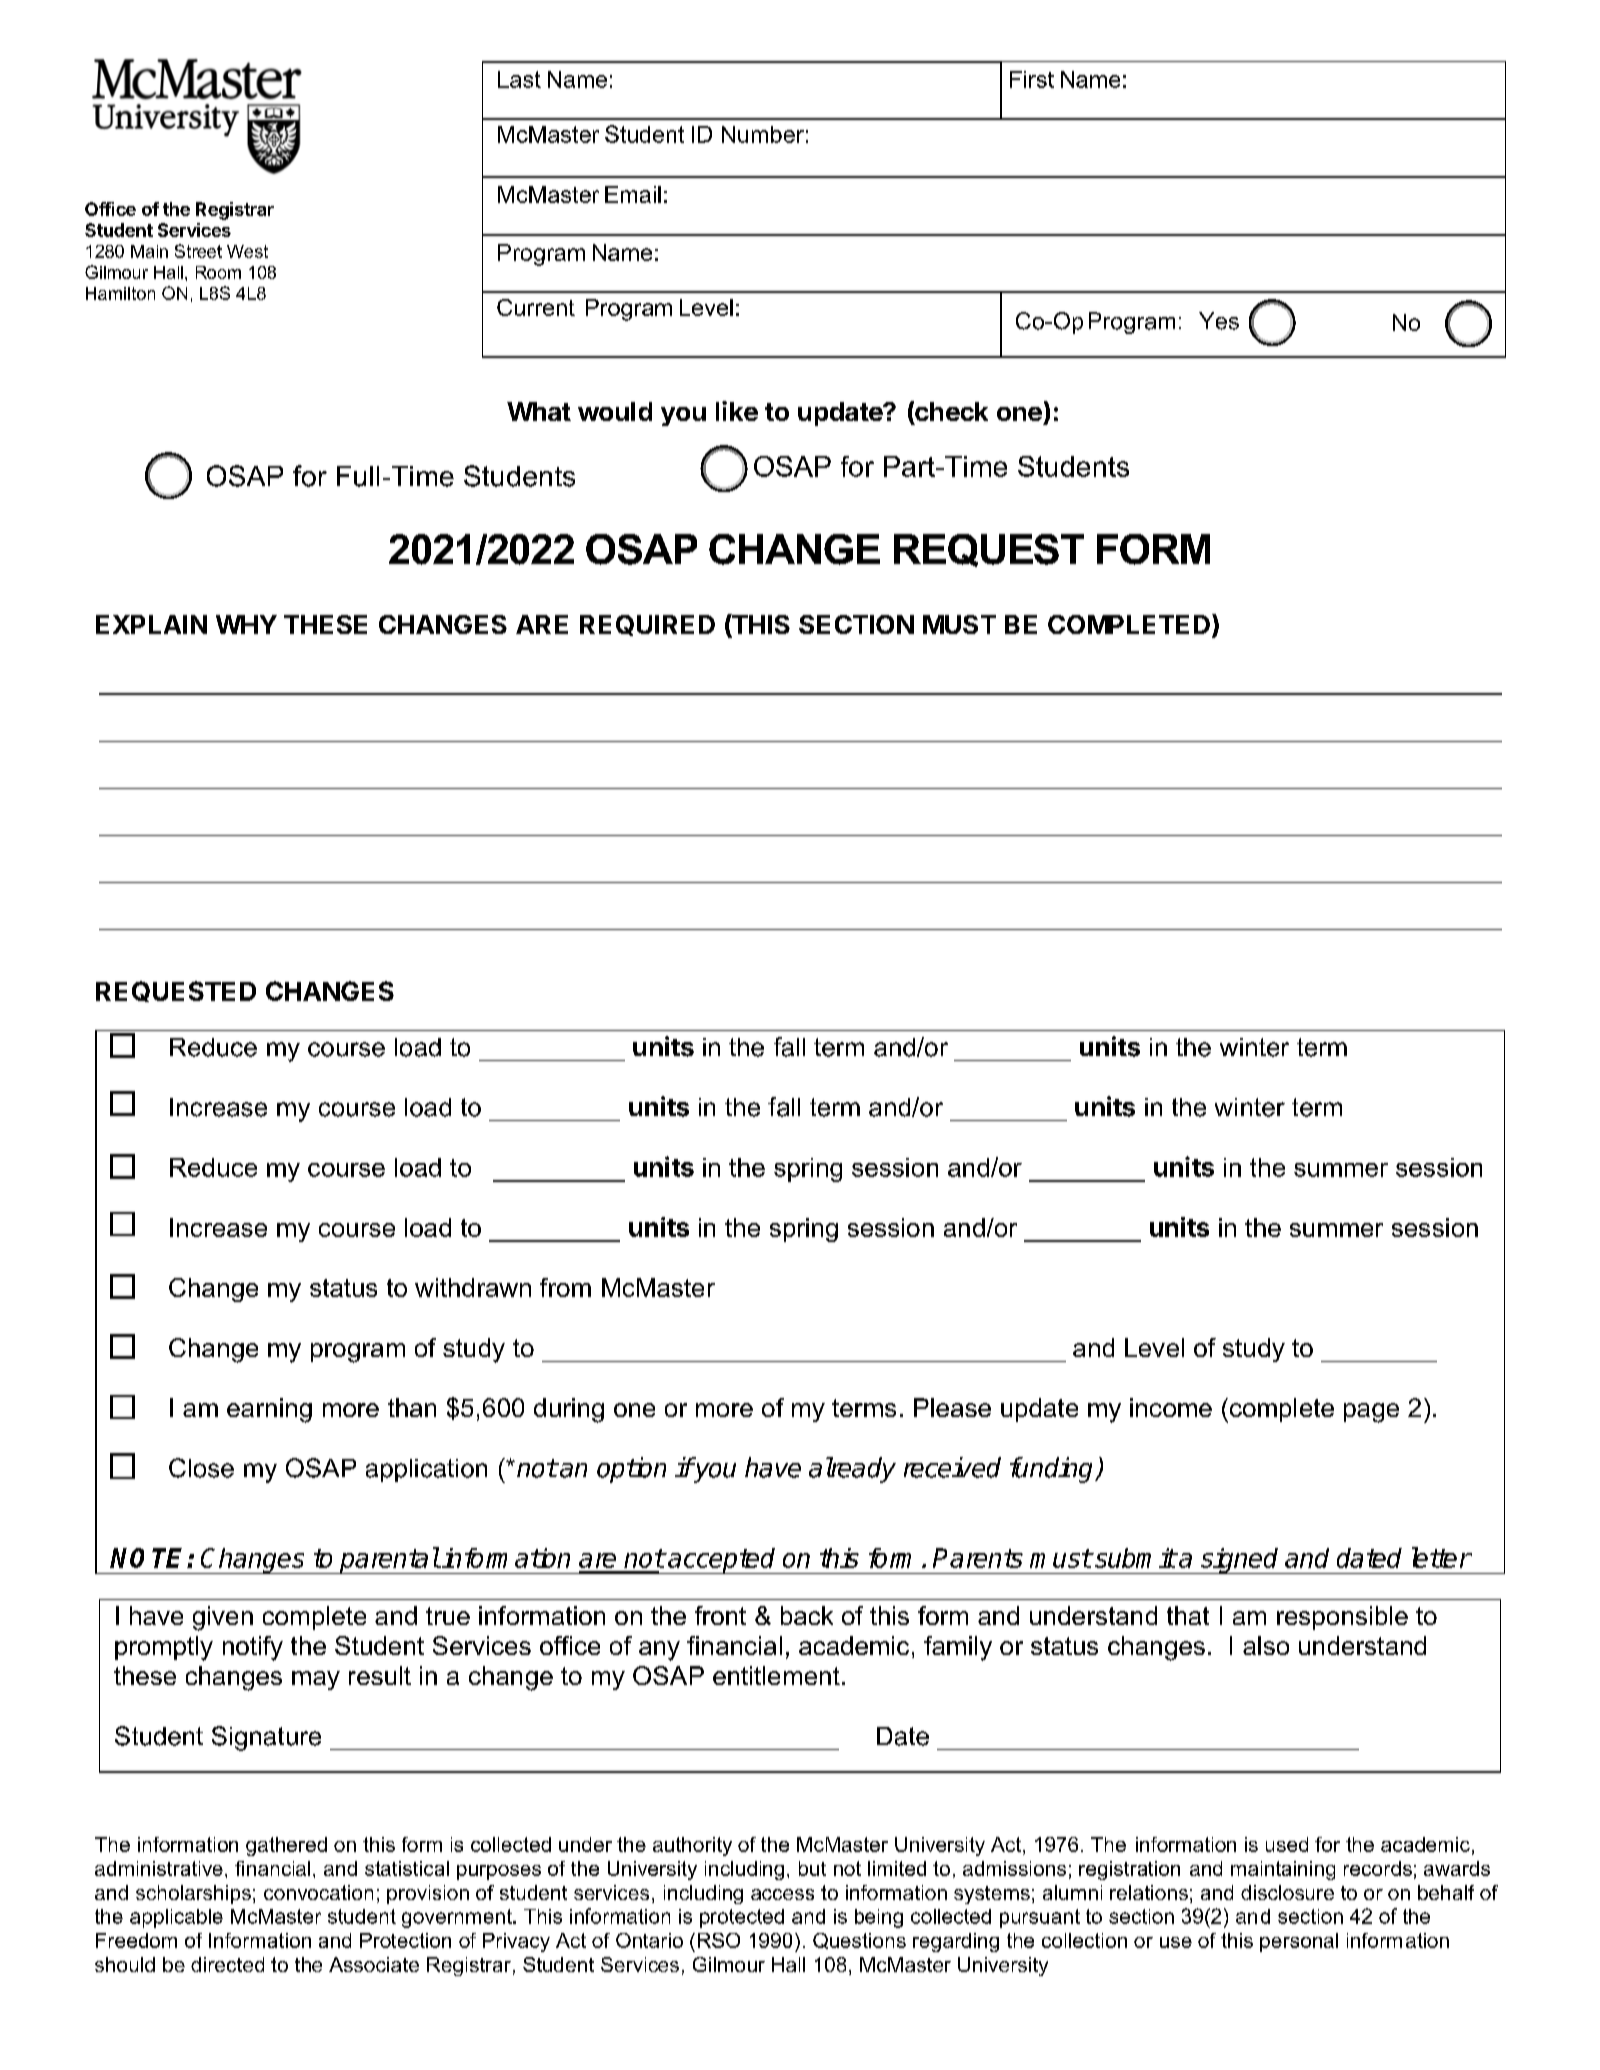  I want to click on Yes, so click(1219, 321).
